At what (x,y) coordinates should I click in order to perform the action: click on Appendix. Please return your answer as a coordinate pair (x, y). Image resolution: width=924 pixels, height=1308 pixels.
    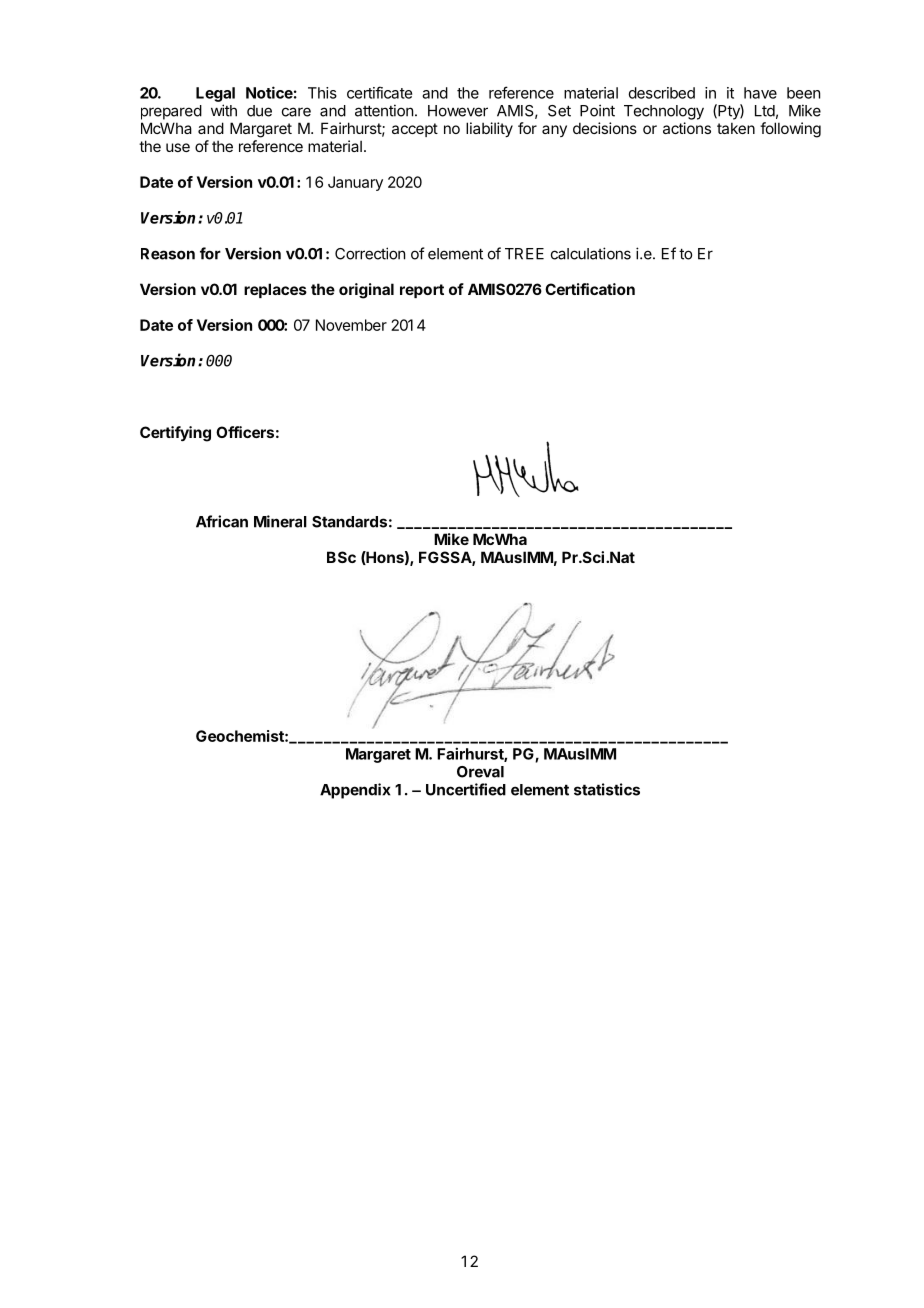
    Looking at the image, I should click on (355, 791).
